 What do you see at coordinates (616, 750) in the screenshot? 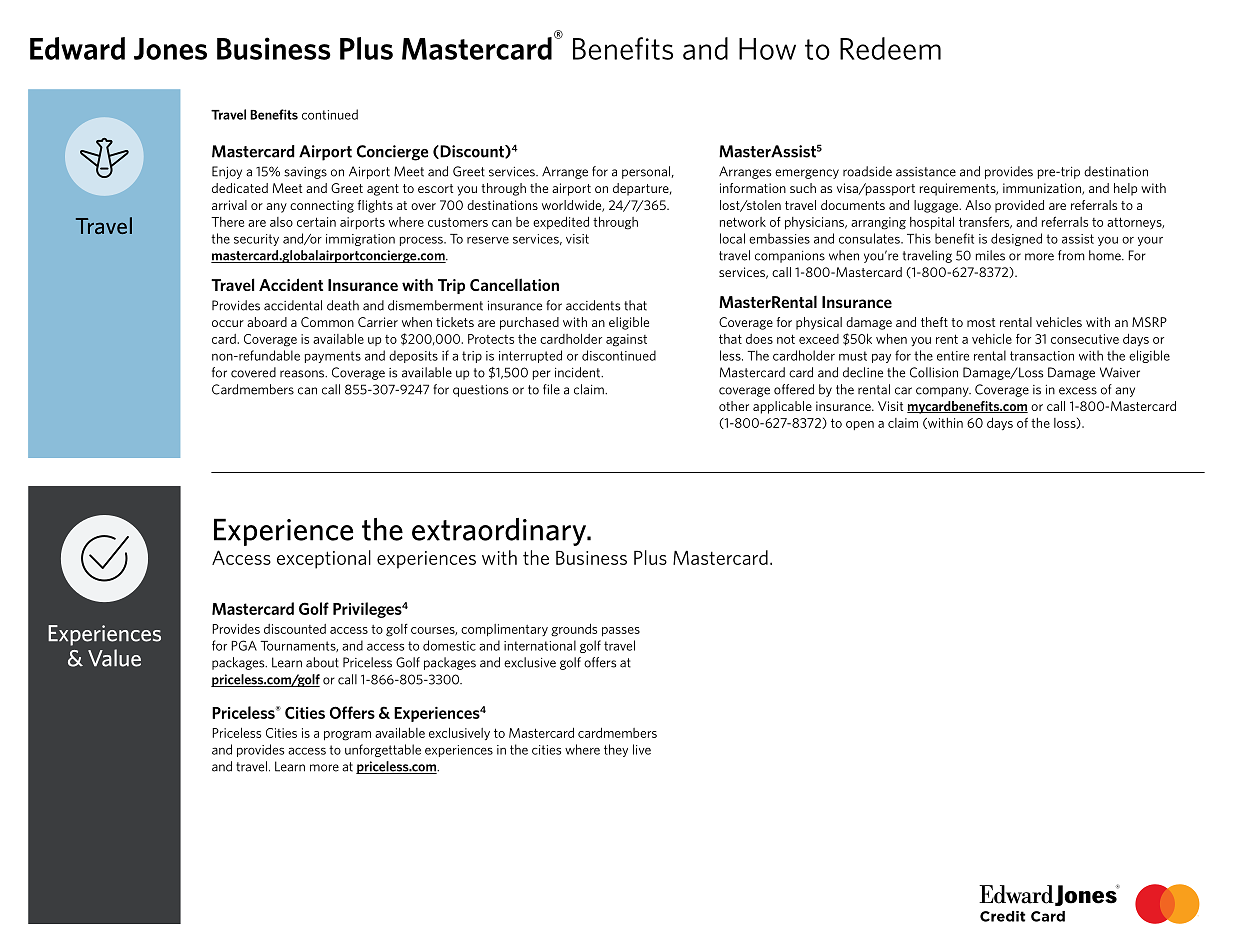
I see `they` at bounding box center [616, 750].
